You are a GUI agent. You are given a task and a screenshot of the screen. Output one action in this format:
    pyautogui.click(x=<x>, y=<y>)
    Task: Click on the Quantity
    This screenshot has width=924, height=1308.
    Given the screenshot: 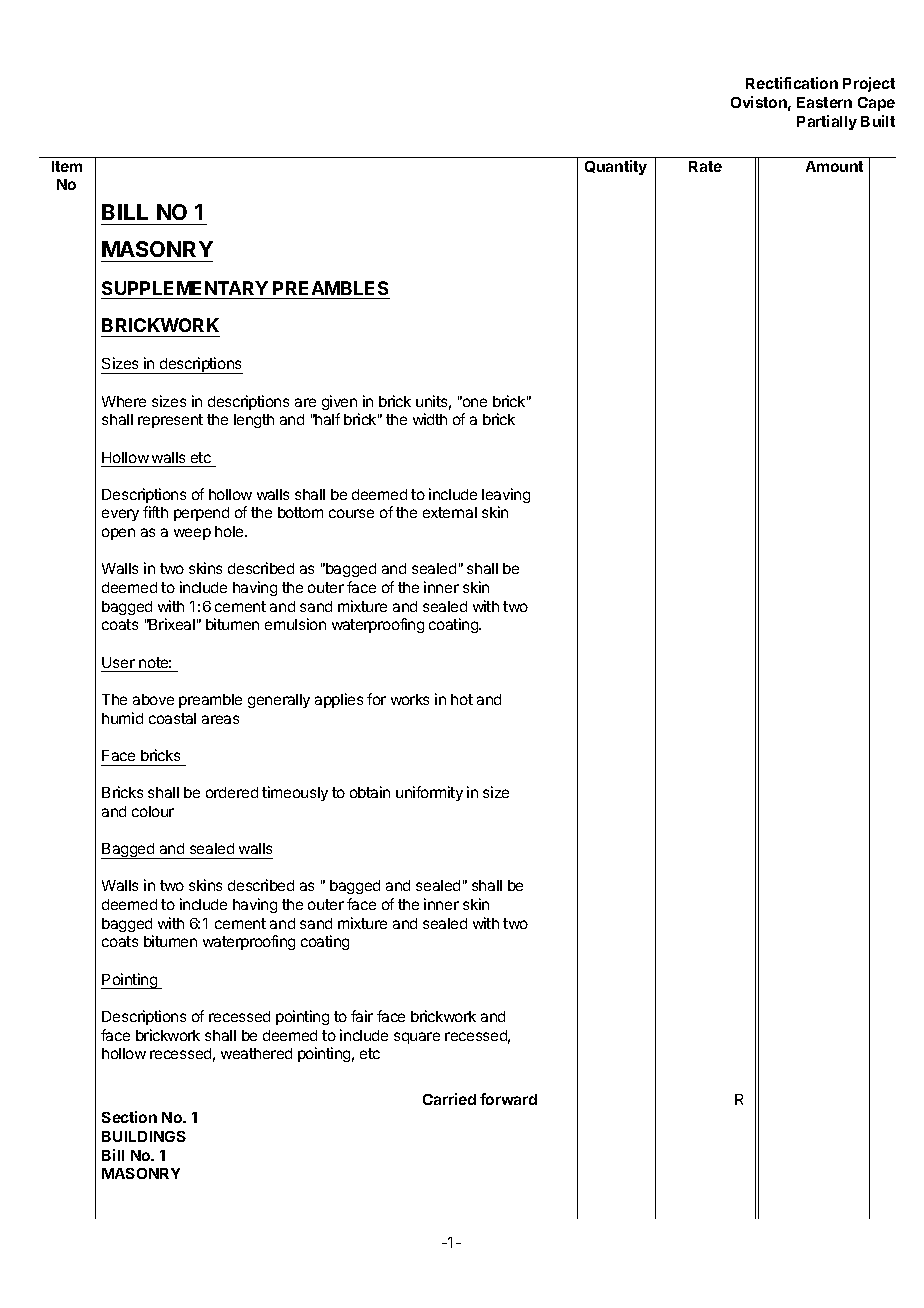 What is the action you would take?
    pyautogui.click(x=616, y=167)
